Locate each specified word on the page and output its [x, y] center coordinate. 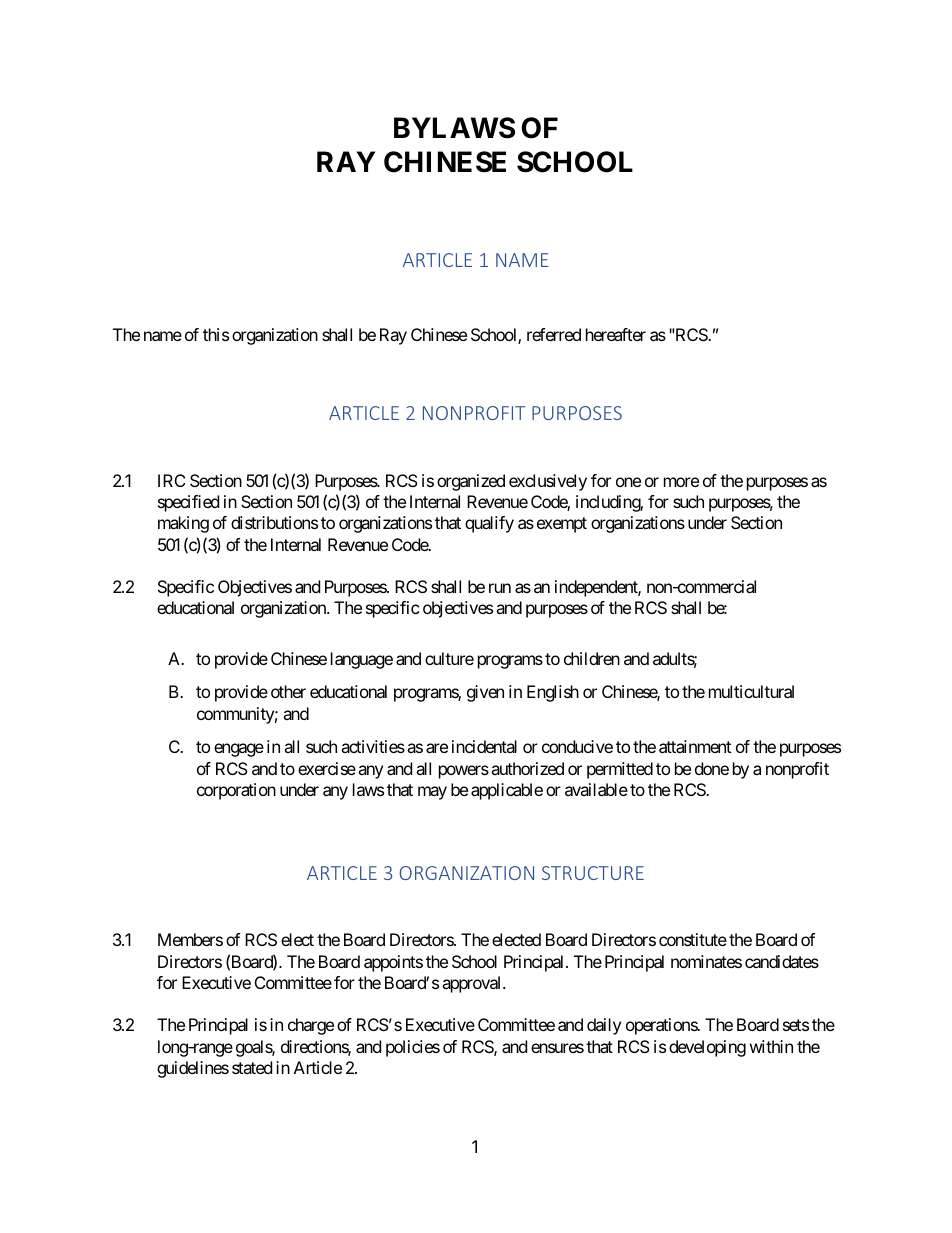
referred [554, 334]
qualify [489, 524]
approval [473, 984]
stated [252, 1067]
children [592, 658]
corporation [236, 791]
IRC [171, 480]
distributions [274, 522]
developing [707, 1048]
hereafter [616, 334]
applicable [507, 791]
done [712, 768]
